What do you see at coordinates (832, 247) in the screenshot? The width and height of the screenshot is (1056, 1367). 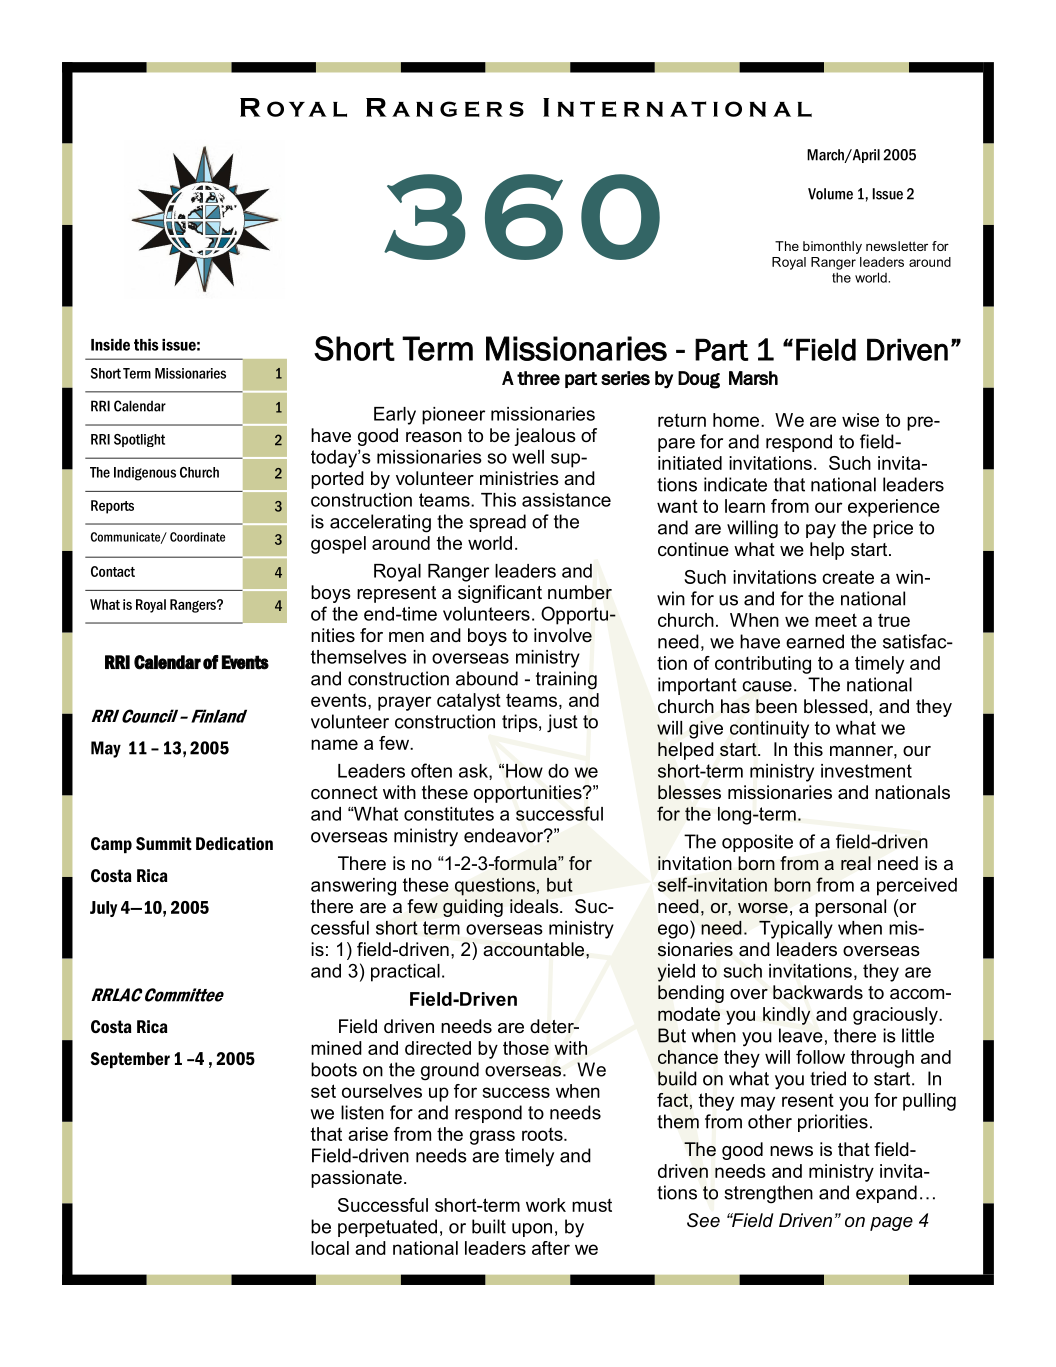 I see `bimonthly` at bounding box center [832, 247].
